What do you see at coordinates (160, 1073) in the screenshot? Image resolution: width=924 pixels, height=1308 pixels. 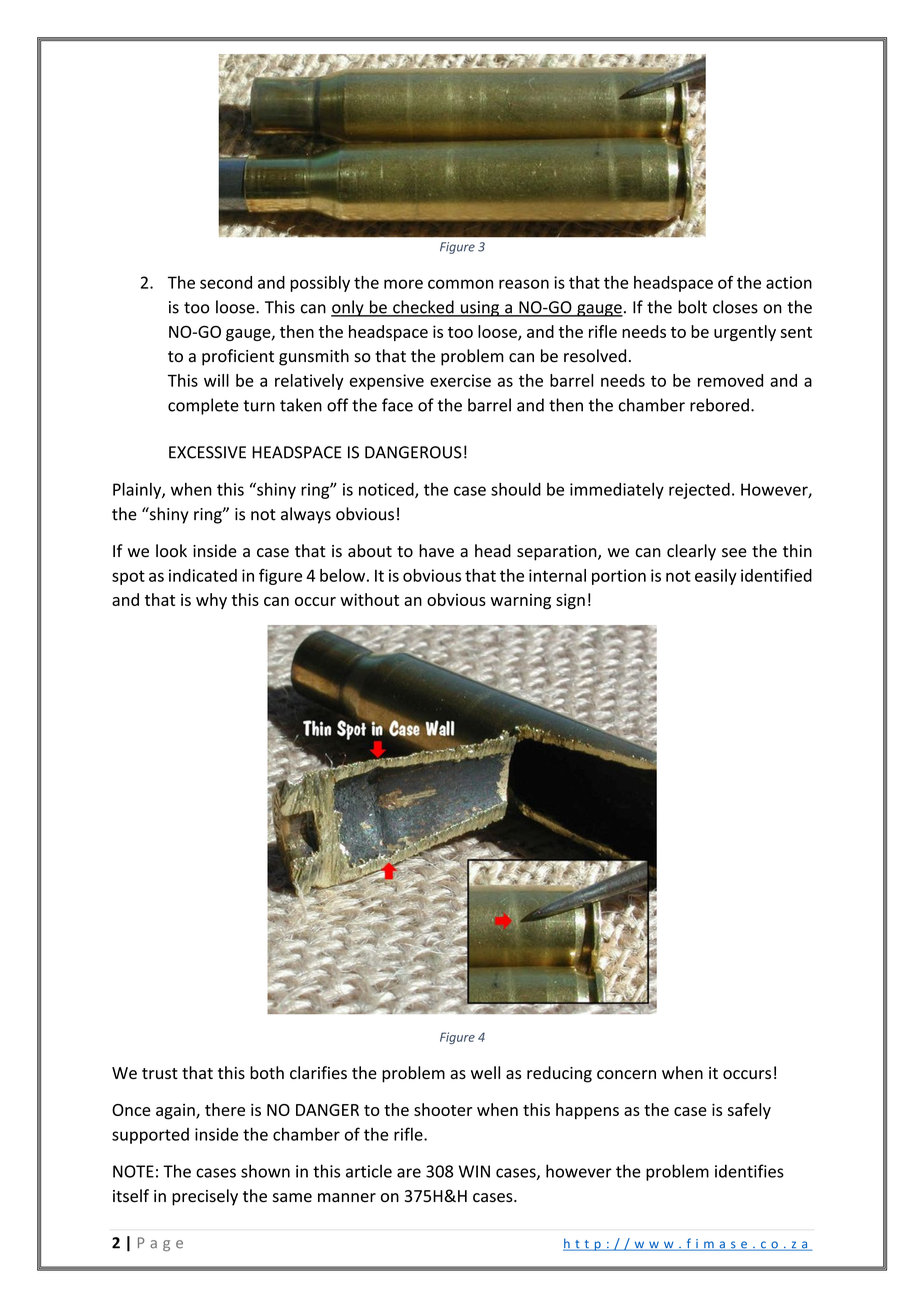 I see `trust` at bounding box center [160, 1073].
